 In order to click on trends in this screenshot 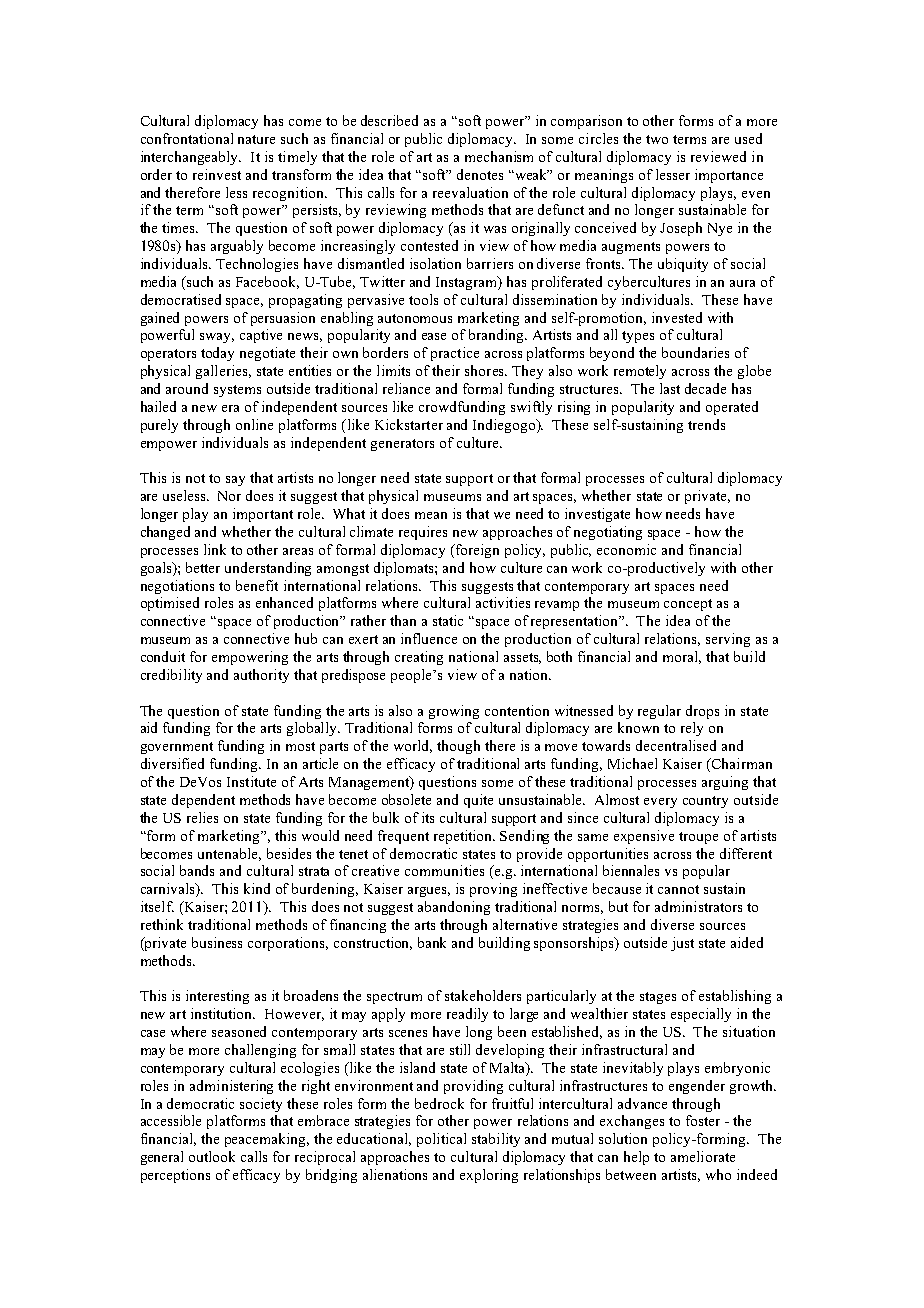, I will do `click(706, 424)`.
